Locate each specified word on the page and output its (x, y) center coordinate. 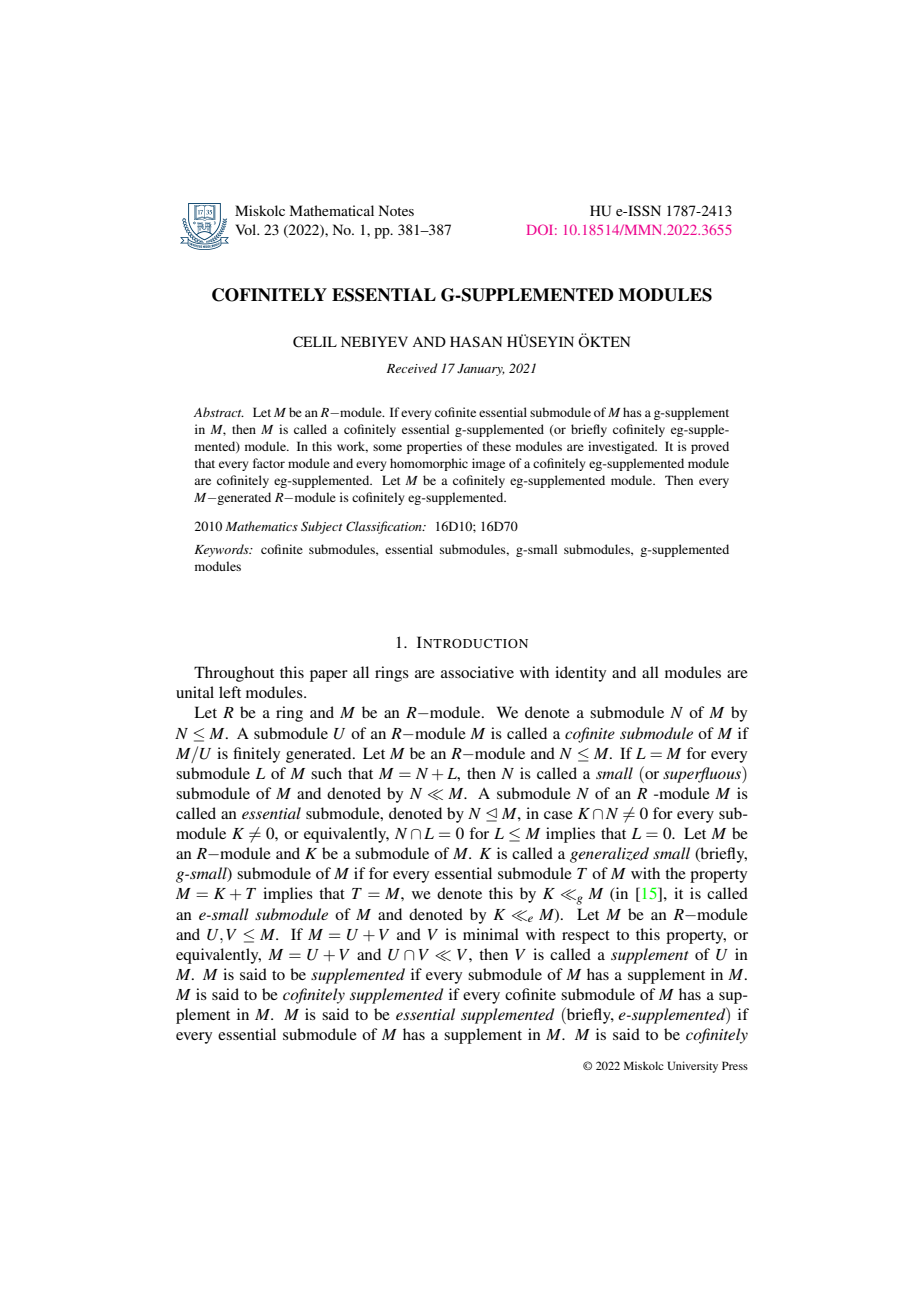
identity (580, 674)
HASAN (476, 341)
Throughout (234, 674)
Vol (247, 229)
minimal (491, 934)
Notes (396, 210)
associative (477, 672)
